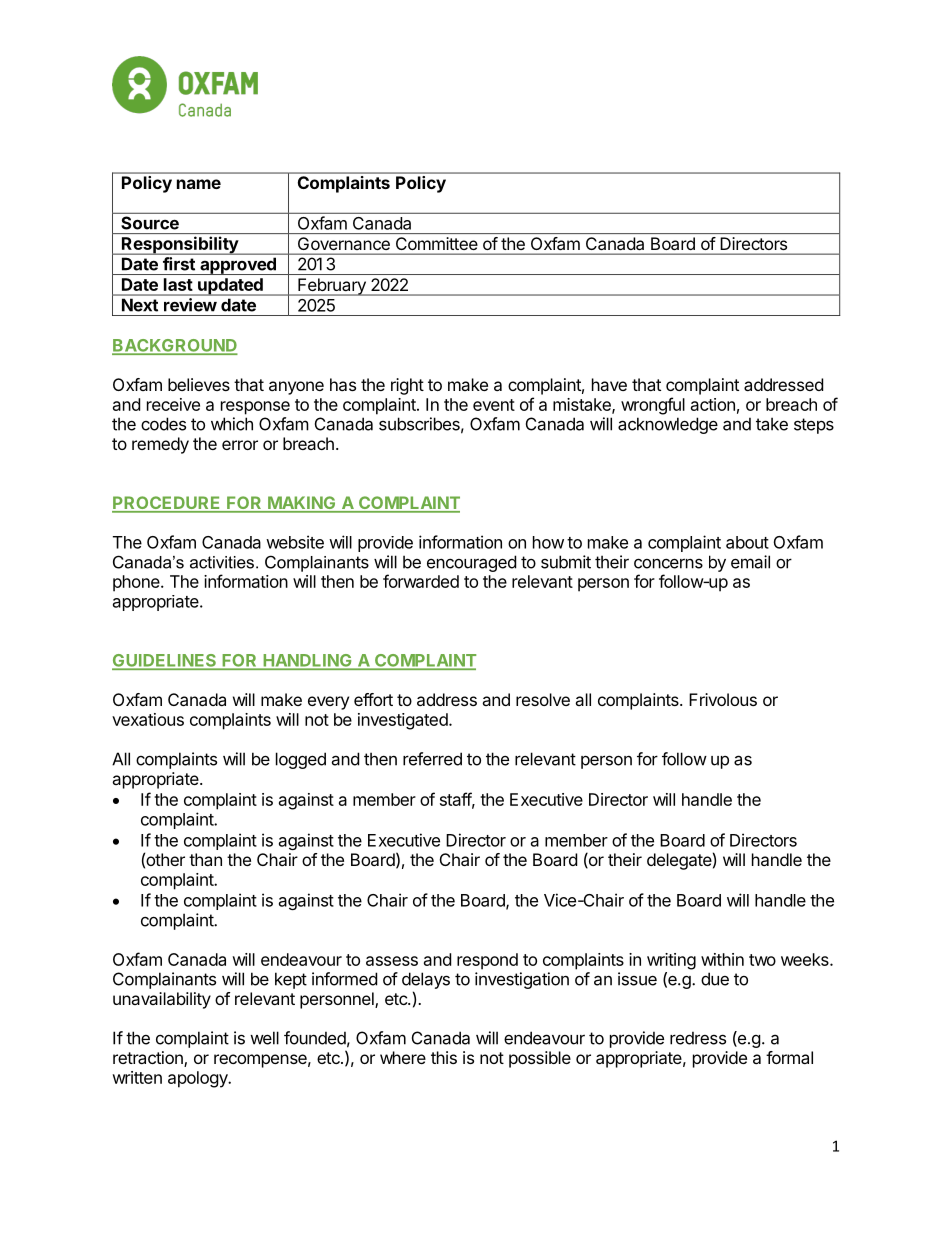 The image size is (952, 1233). What do you see at coordinates (165, 661) in the page?
I see `GUIDELINES` at bounding box center [165, 661].
